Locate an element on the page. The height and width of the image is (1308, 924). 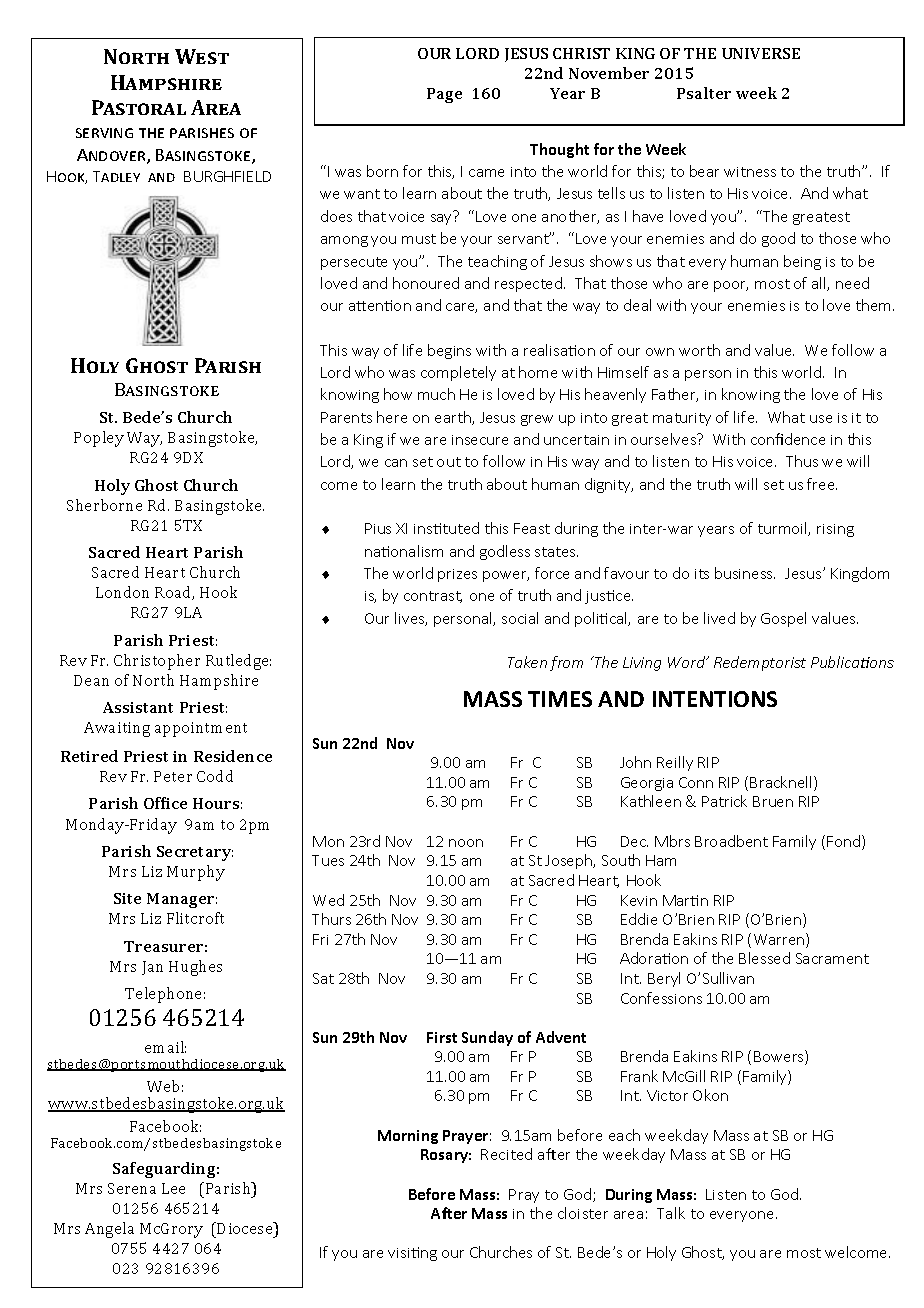
visiting is located at coordinates (412, 1254).
